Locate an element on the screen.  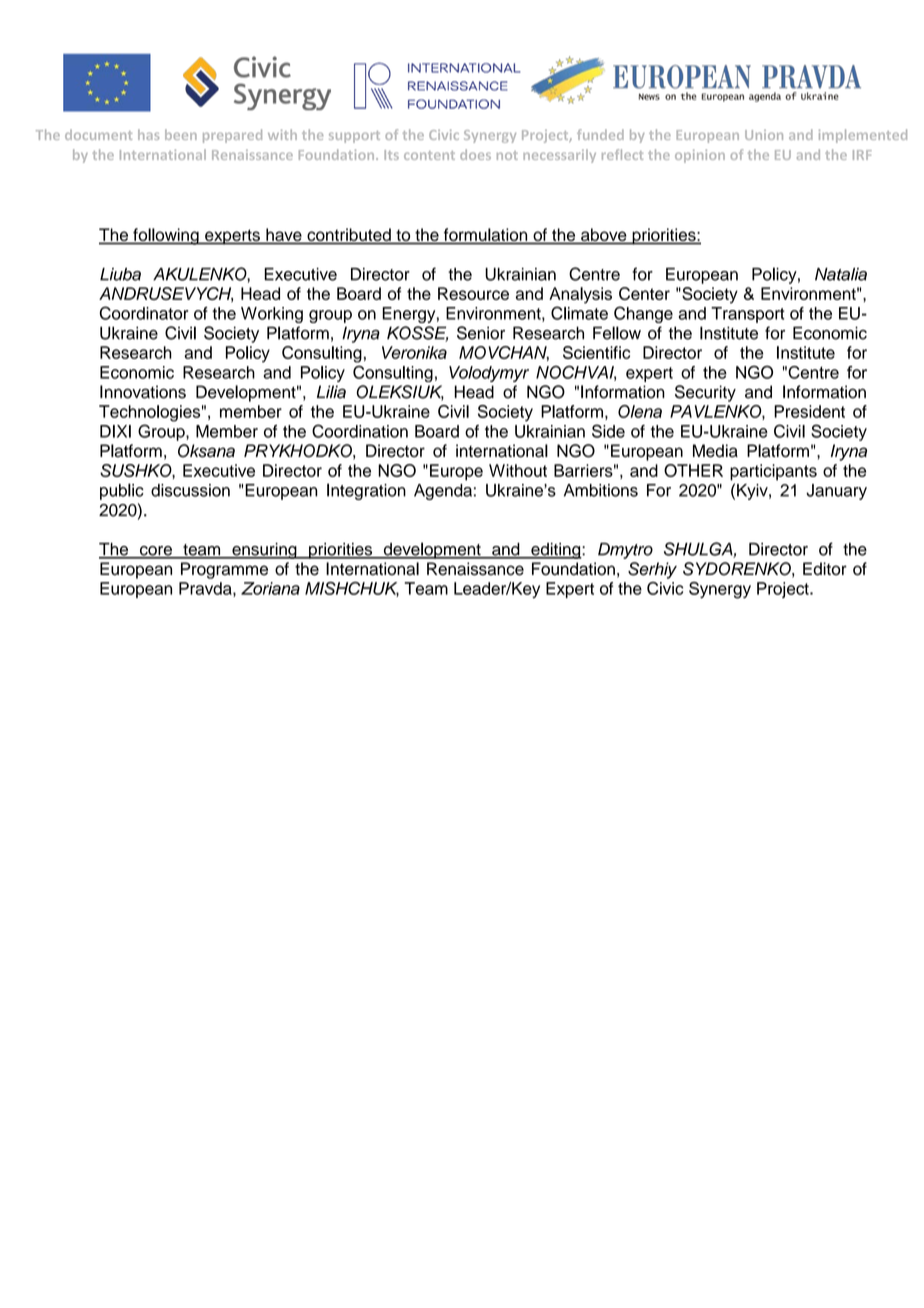
Oksana is located at coordinates (206, 451).
